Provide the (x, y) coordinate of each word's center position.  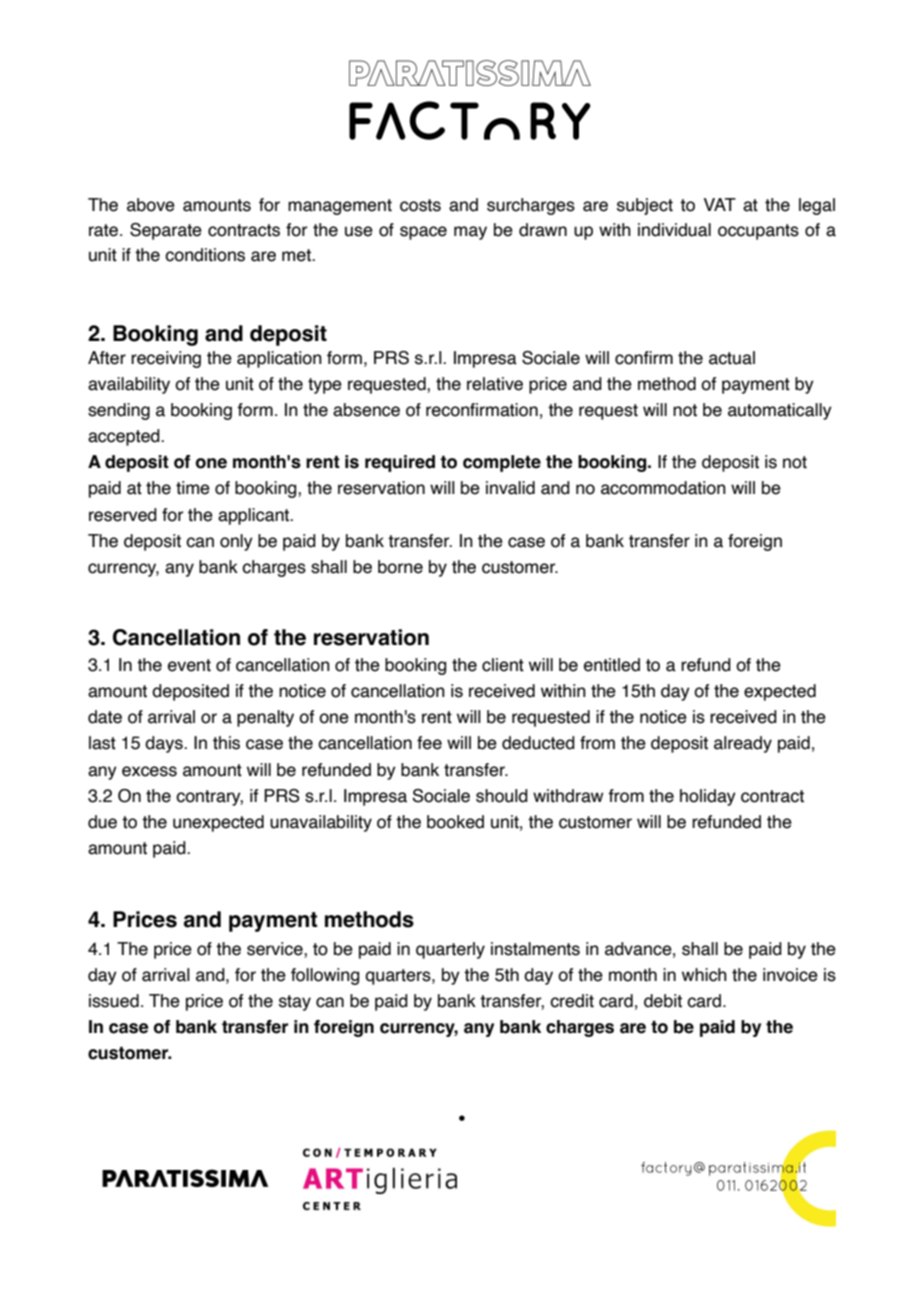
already (743, 744)
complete (502, 463)
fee (429, 743)
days (165, 744)
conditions (205, 255)
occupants (758, 232)
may (470, 233)
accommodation (663, 488)
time (193, 488)
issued (114, 1001)
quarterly (450, 950)
